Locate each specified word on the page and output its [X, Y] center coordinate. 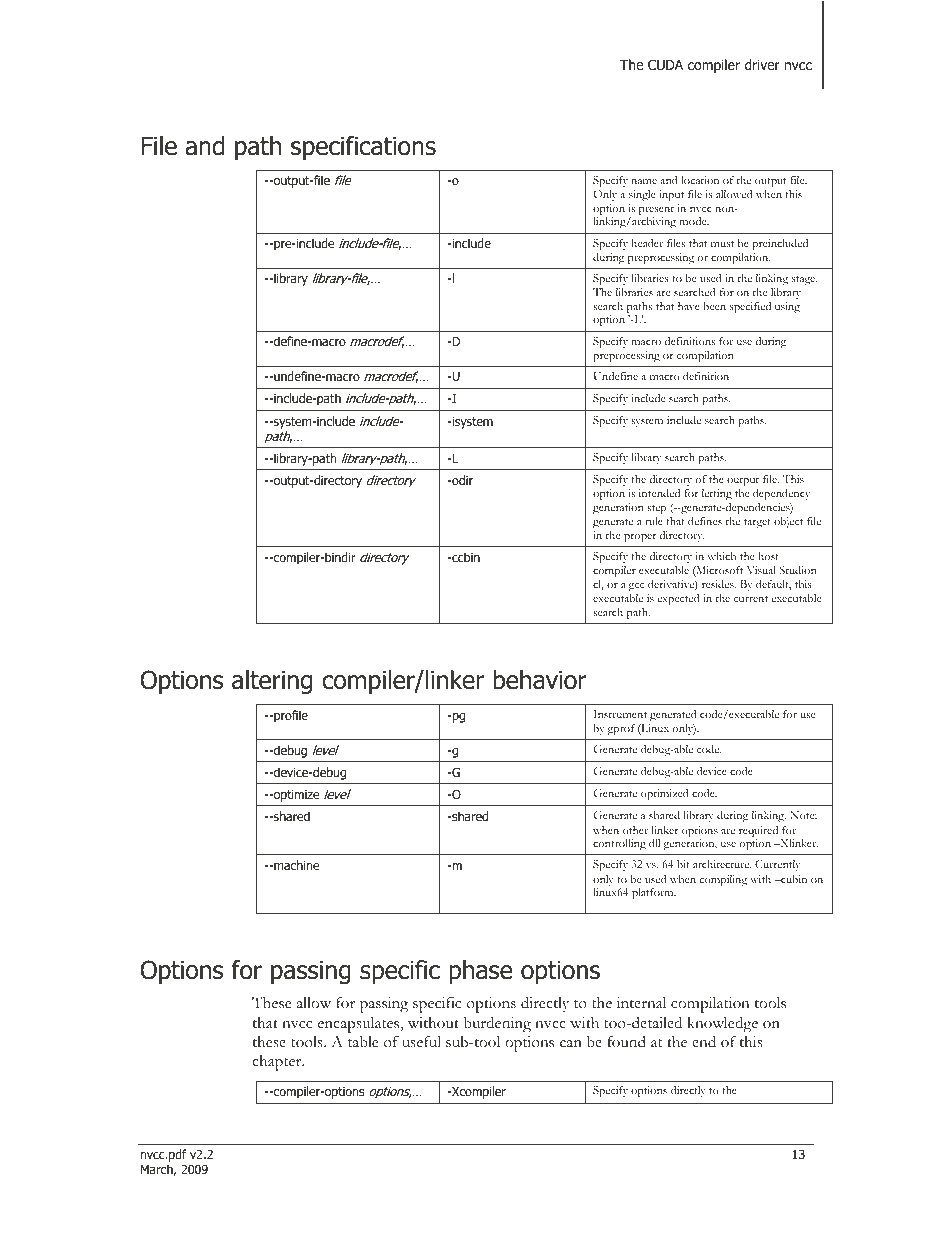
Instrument [620, 714]
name [644, 181]
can [571, 1044]
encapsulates [360, 1025]
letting [717, 495]
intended [659, 493]
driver [762, 64]
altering [272, 682]
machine [296, 865]
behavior [539, 680]
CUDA [665, 64]
